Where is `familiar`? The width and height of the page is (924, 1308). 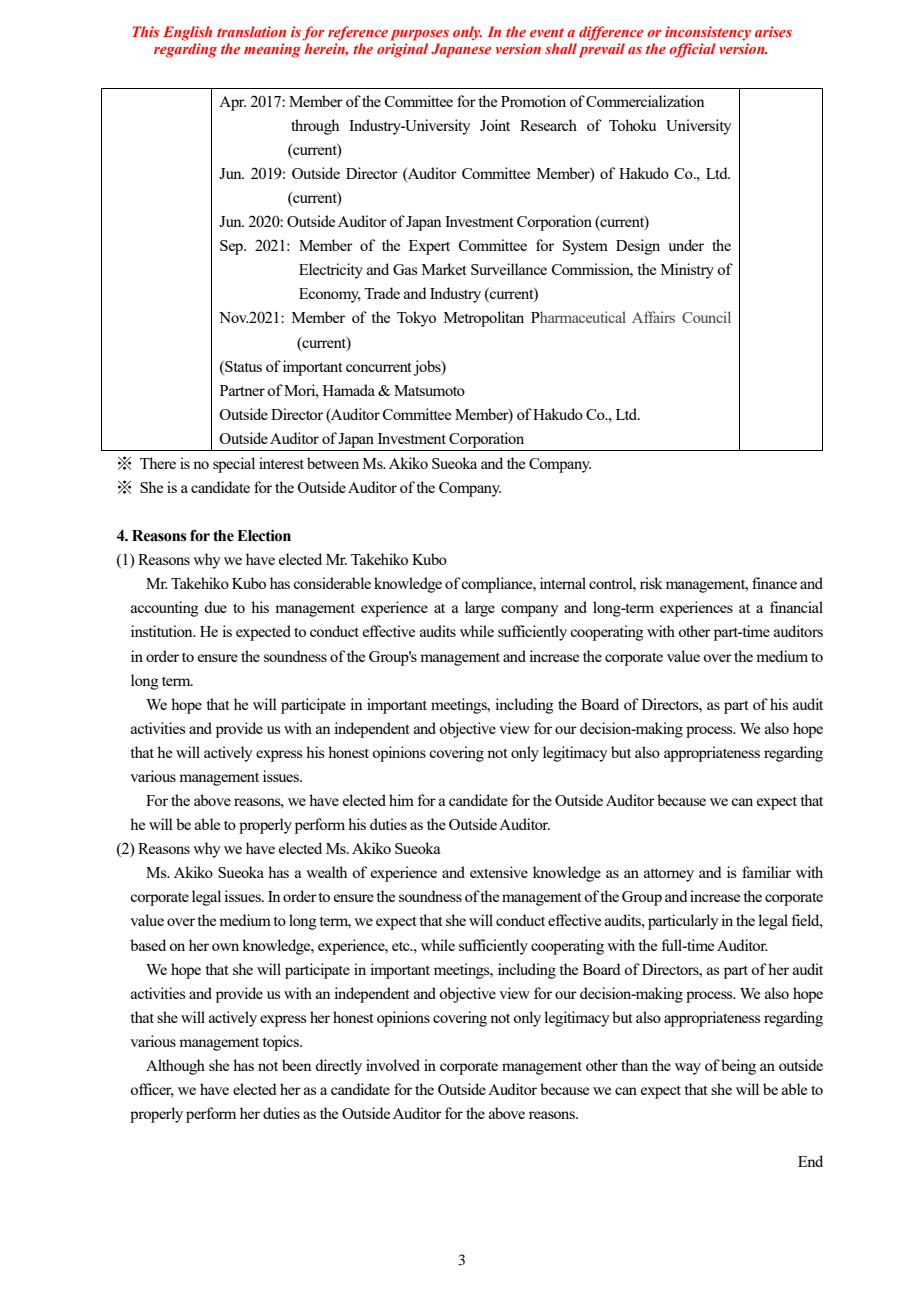
familiar is located at coordinates (766, 872).
